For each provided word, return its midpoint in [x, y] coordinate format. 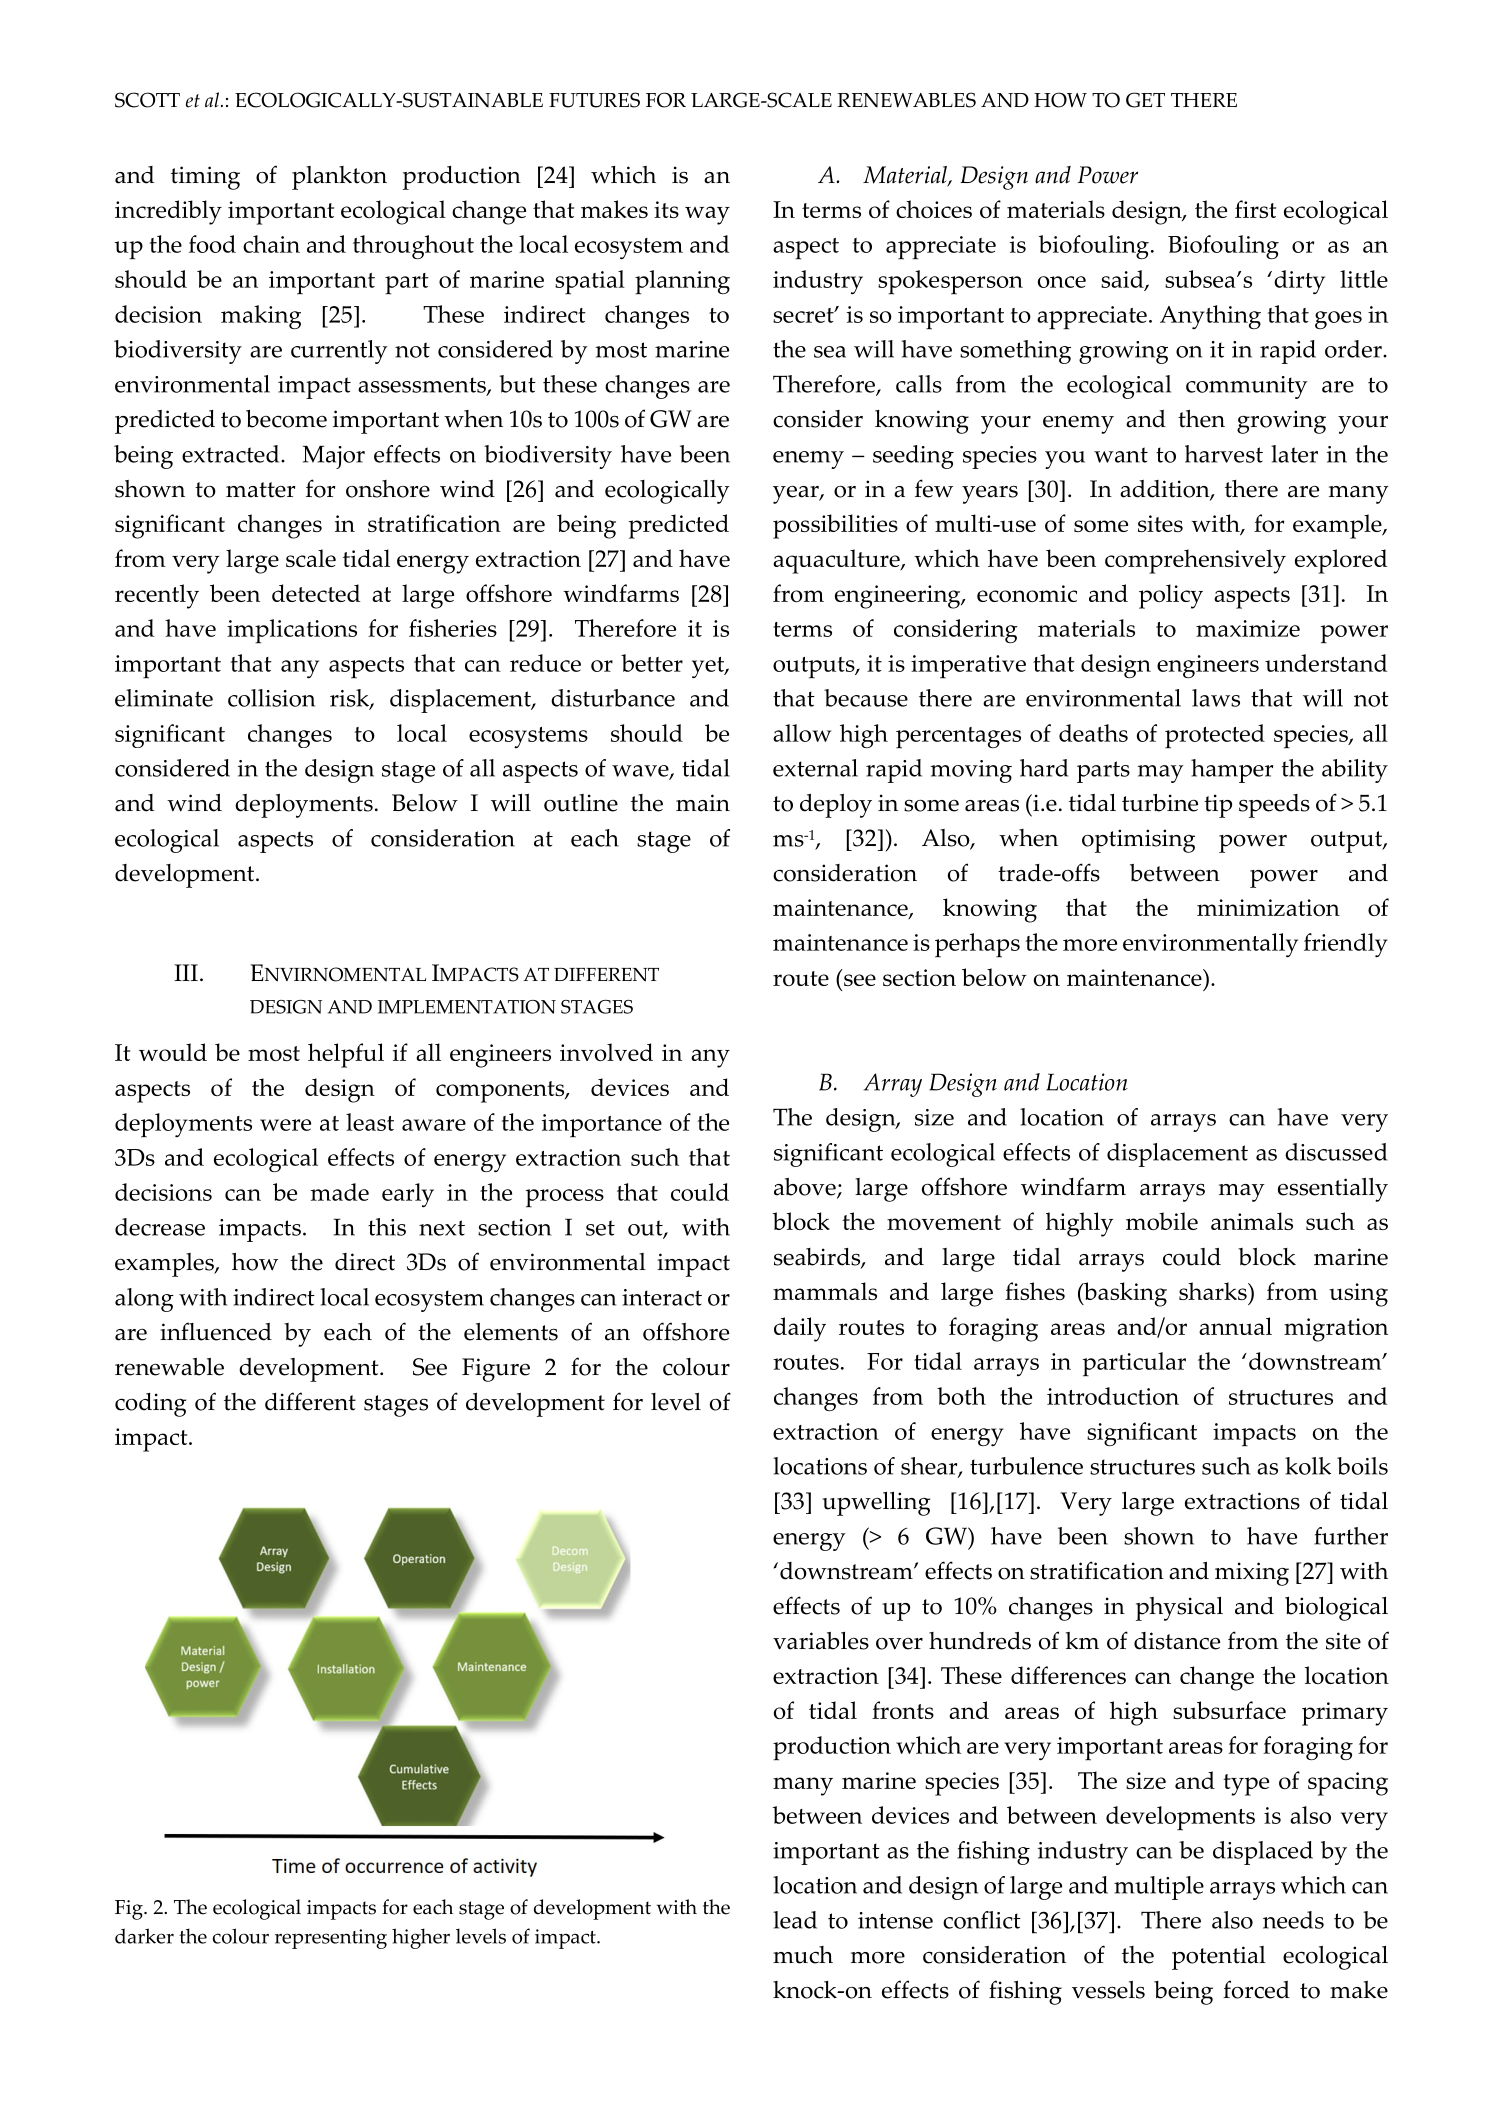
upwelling [876, 1504]
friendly [1346, 945]
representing [331, 1939]
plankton [339, 178]
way [707, 215]
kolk [1308, 1466]
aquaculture [837, 561]
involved [606, 1052]
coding [150, 1405]
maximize [1248, 628]
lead [795, 1920]
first [1255, 209]
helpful [346, 1055]
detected [316, 593]
